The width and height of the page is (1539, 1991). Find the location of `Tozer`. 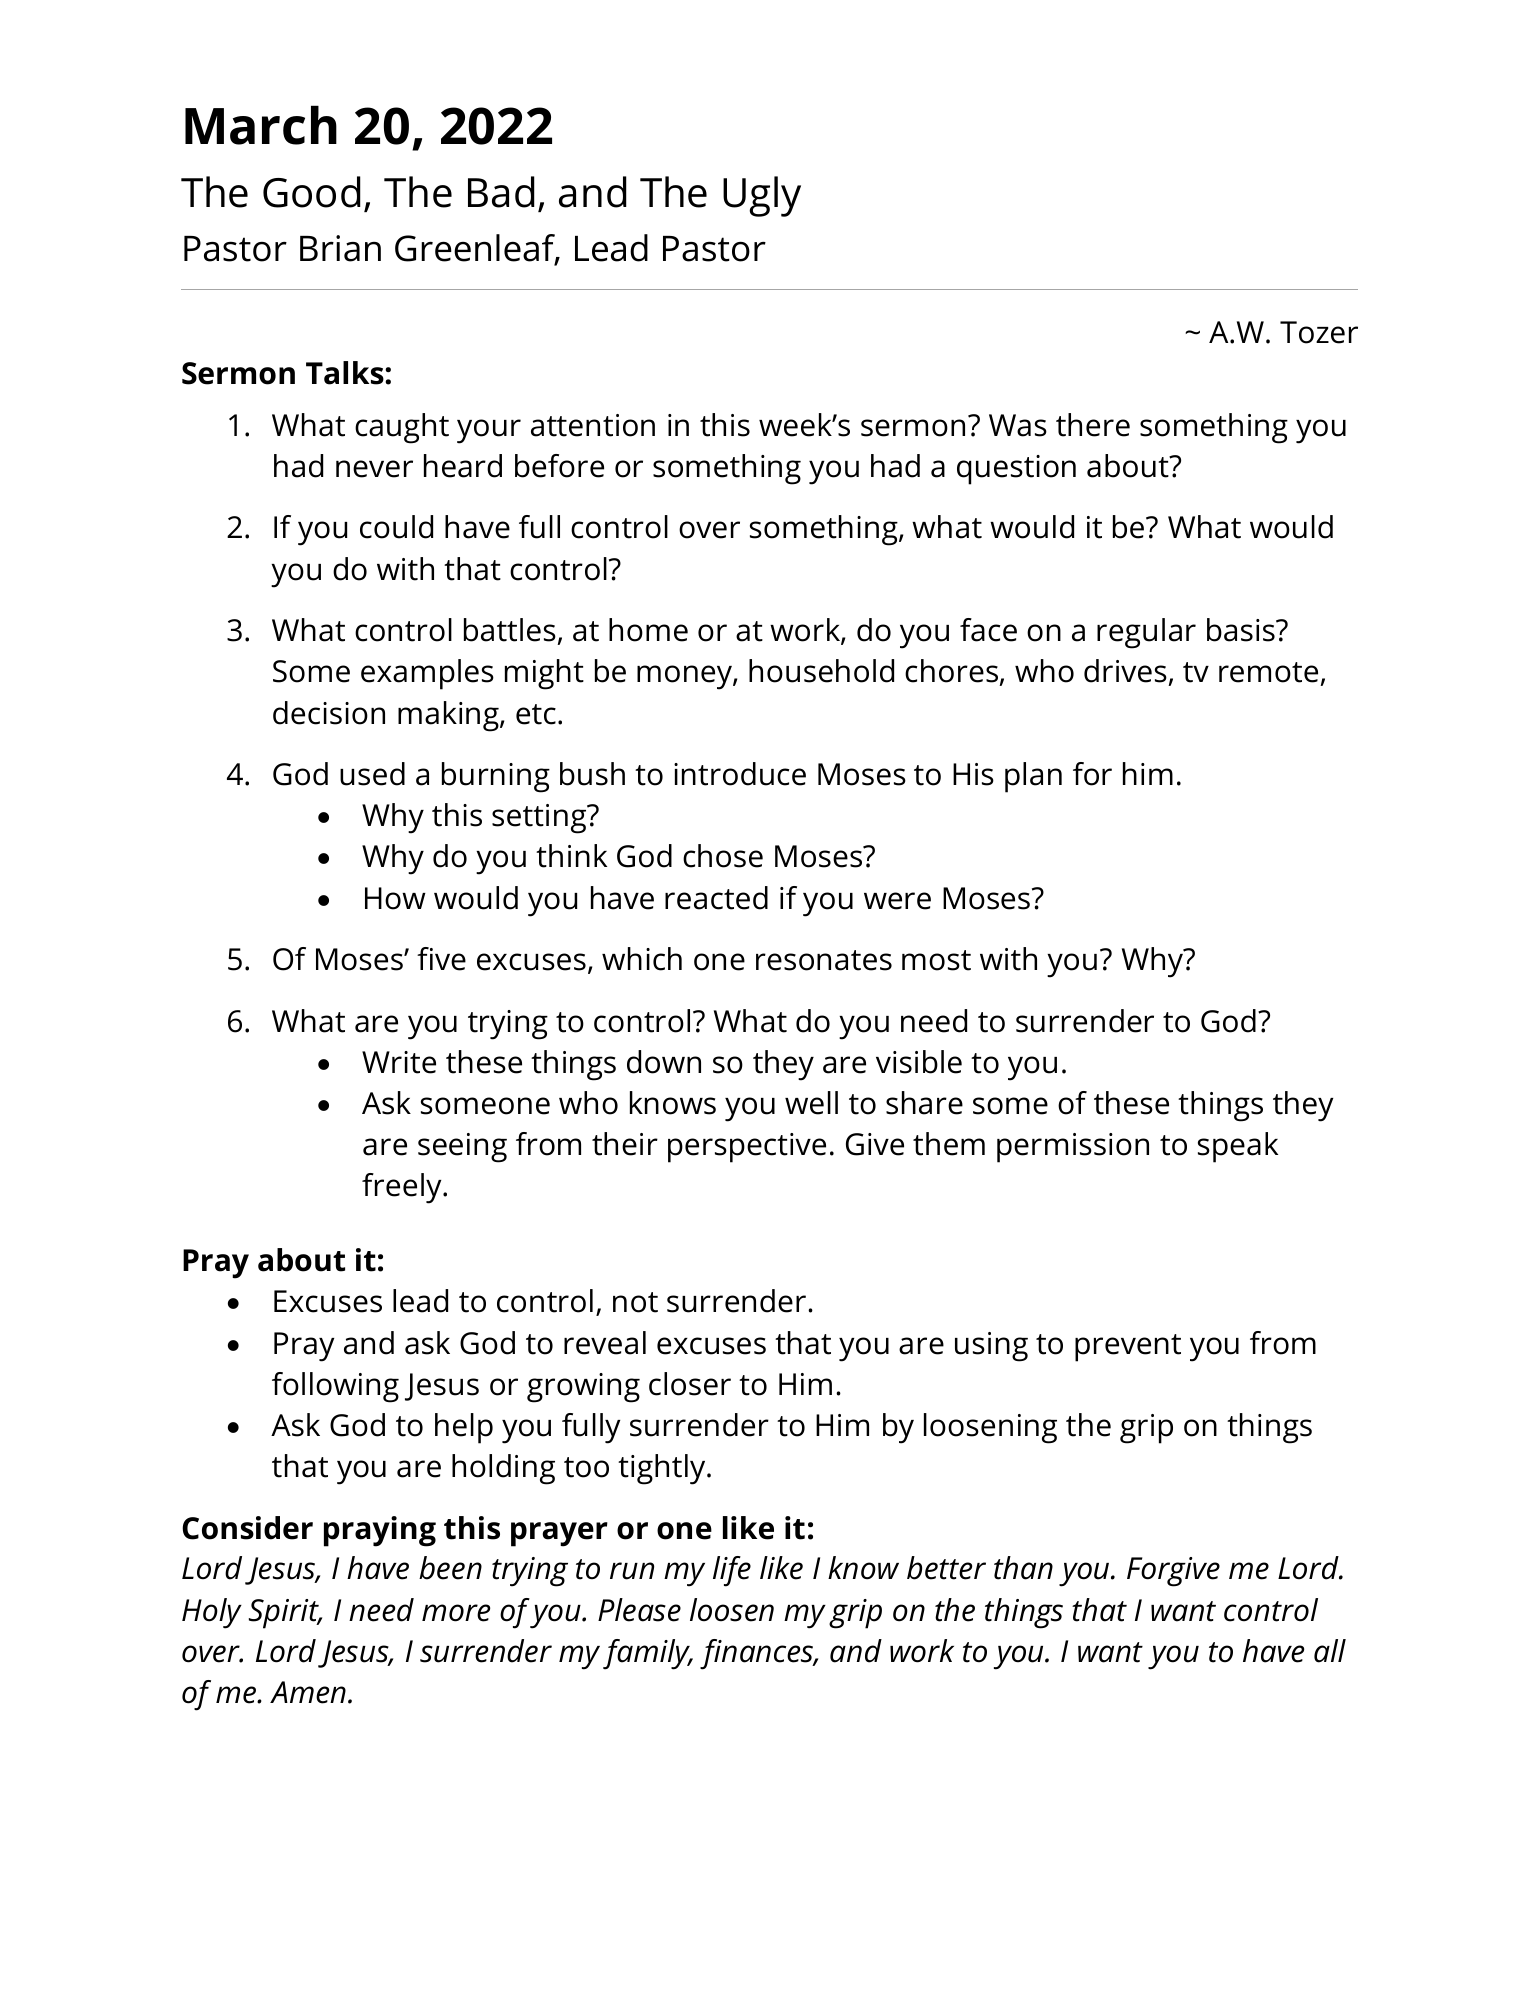

Tozer is located at coordinates (1319, 332).
